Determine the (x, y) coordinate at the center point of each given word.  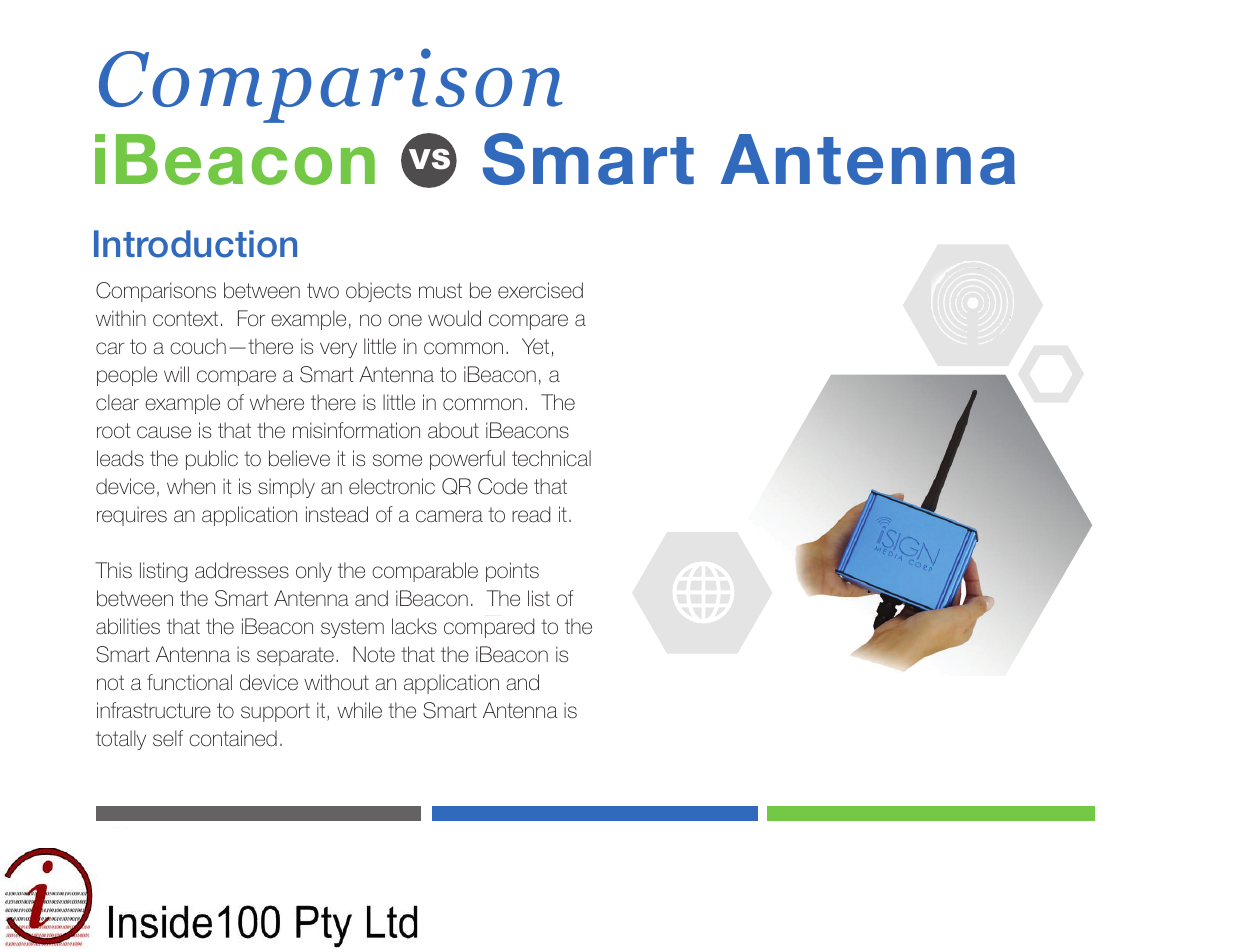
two (323, 291)
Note (374, 654)
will (176, 374)
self (168, 738)
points (512, 572)
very (338, 350)
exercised (540, 290)
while (359, 710)
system (352, 628)
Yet (535, 346)
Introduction (195, 244)
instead (337, 514)
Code (503, 486)
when (191, 486)
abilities (128, 626)
